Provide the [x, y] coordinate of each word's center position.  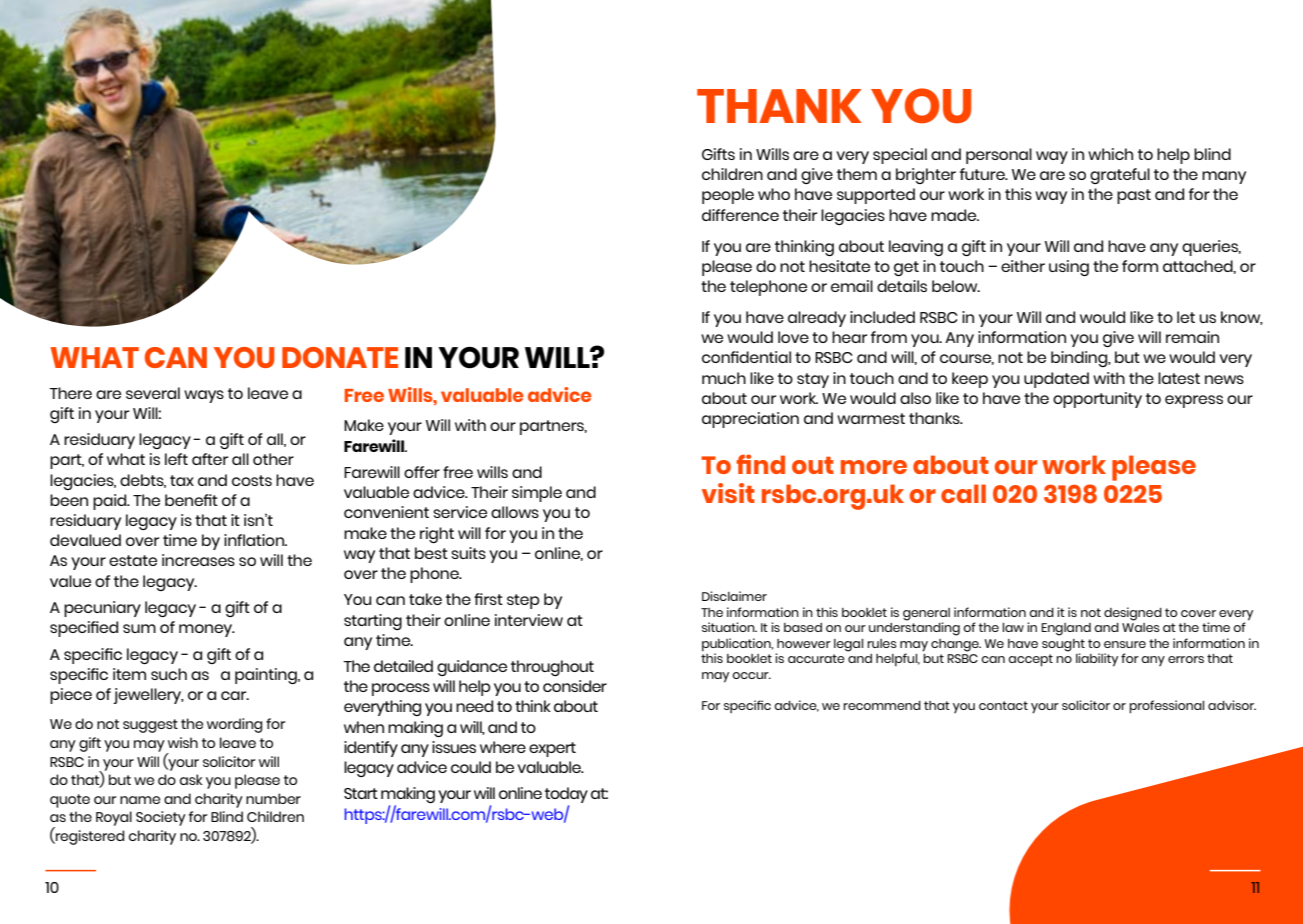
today [566, 796]
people [728, 196]
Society [161, 818]
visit [728, 493]
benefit [191, 500]
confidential [746, 357]
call [963, 493]
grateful [1120, 176]
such [169, 674]
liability [1097, 660]
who [774, 194]
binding [1080, 359]
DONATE [340, 357]
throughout [552, 668]
